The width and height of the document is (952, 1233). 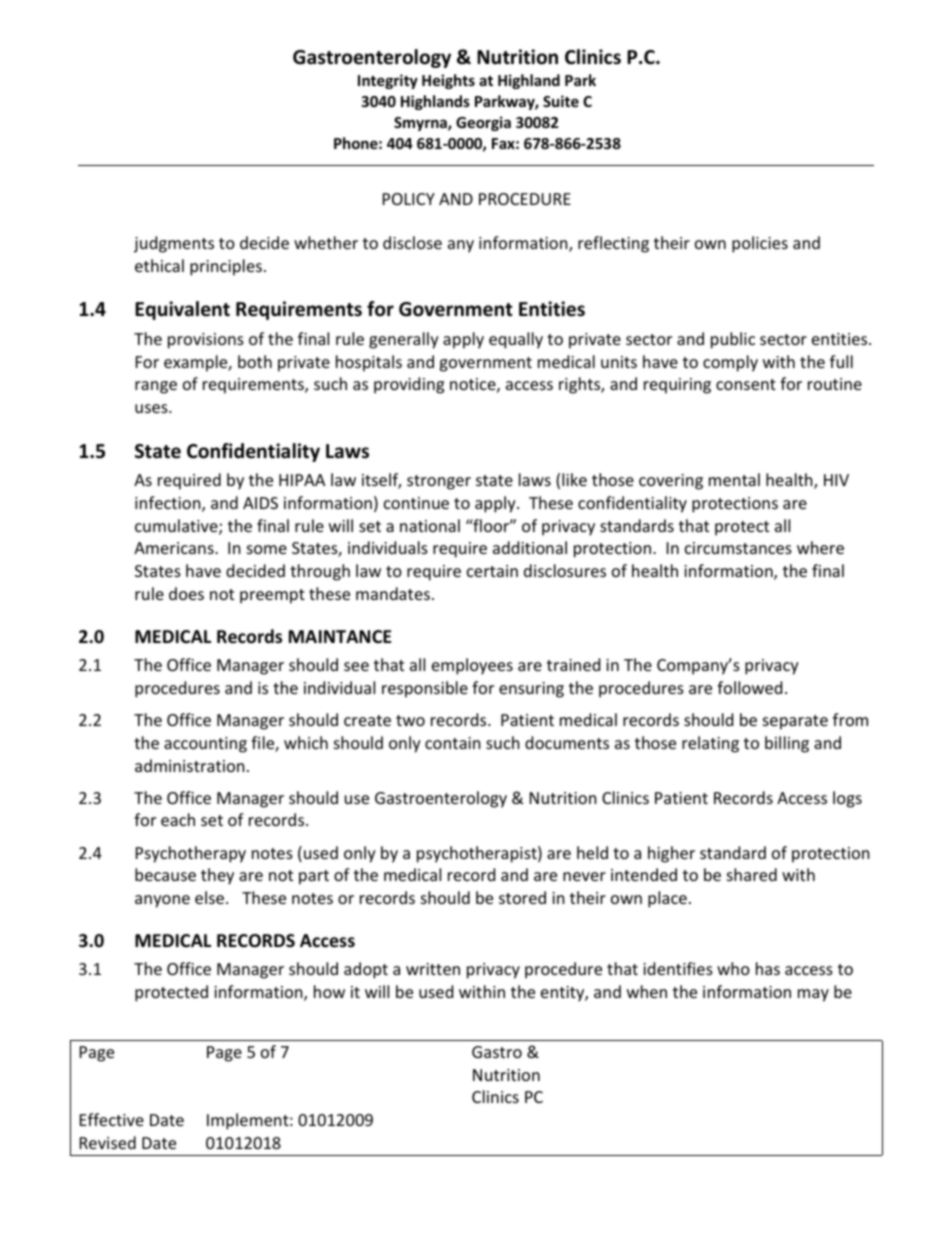 What do you see at coordinates (453, 743) in the document?
I see `contain` at bounding box center [453, 743].
